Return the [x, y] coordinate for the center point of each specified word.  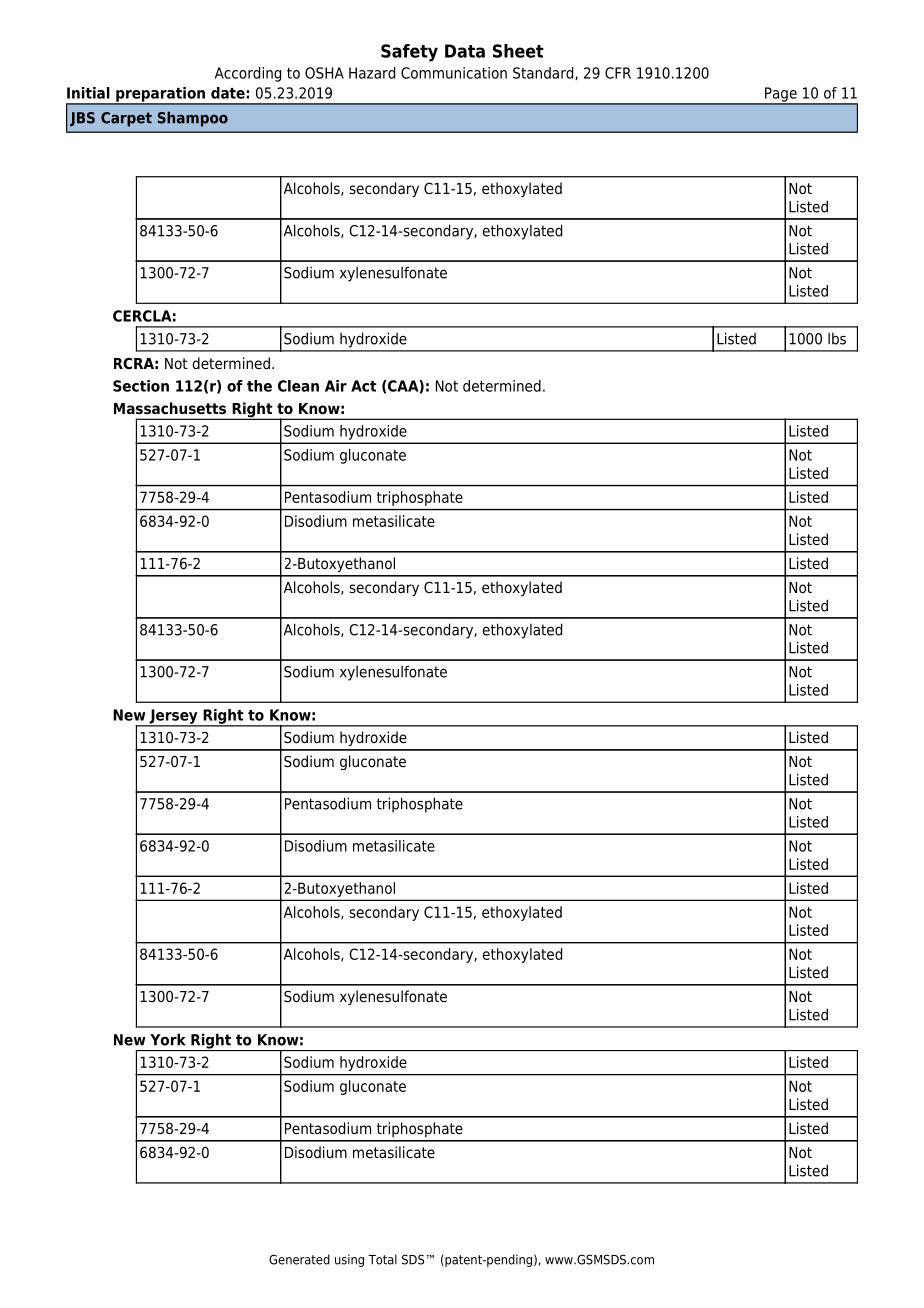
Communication [454, 73]
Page [781, 95]
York [168, 1039]
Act [364, 386]
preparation [160, 95]
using [349, 1260]
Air [336, 386]
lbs [837, 338]
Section [141, 386]
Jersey [173, 717]
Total [382, 1259]
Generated [299, 1259]
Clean [298, 386]
